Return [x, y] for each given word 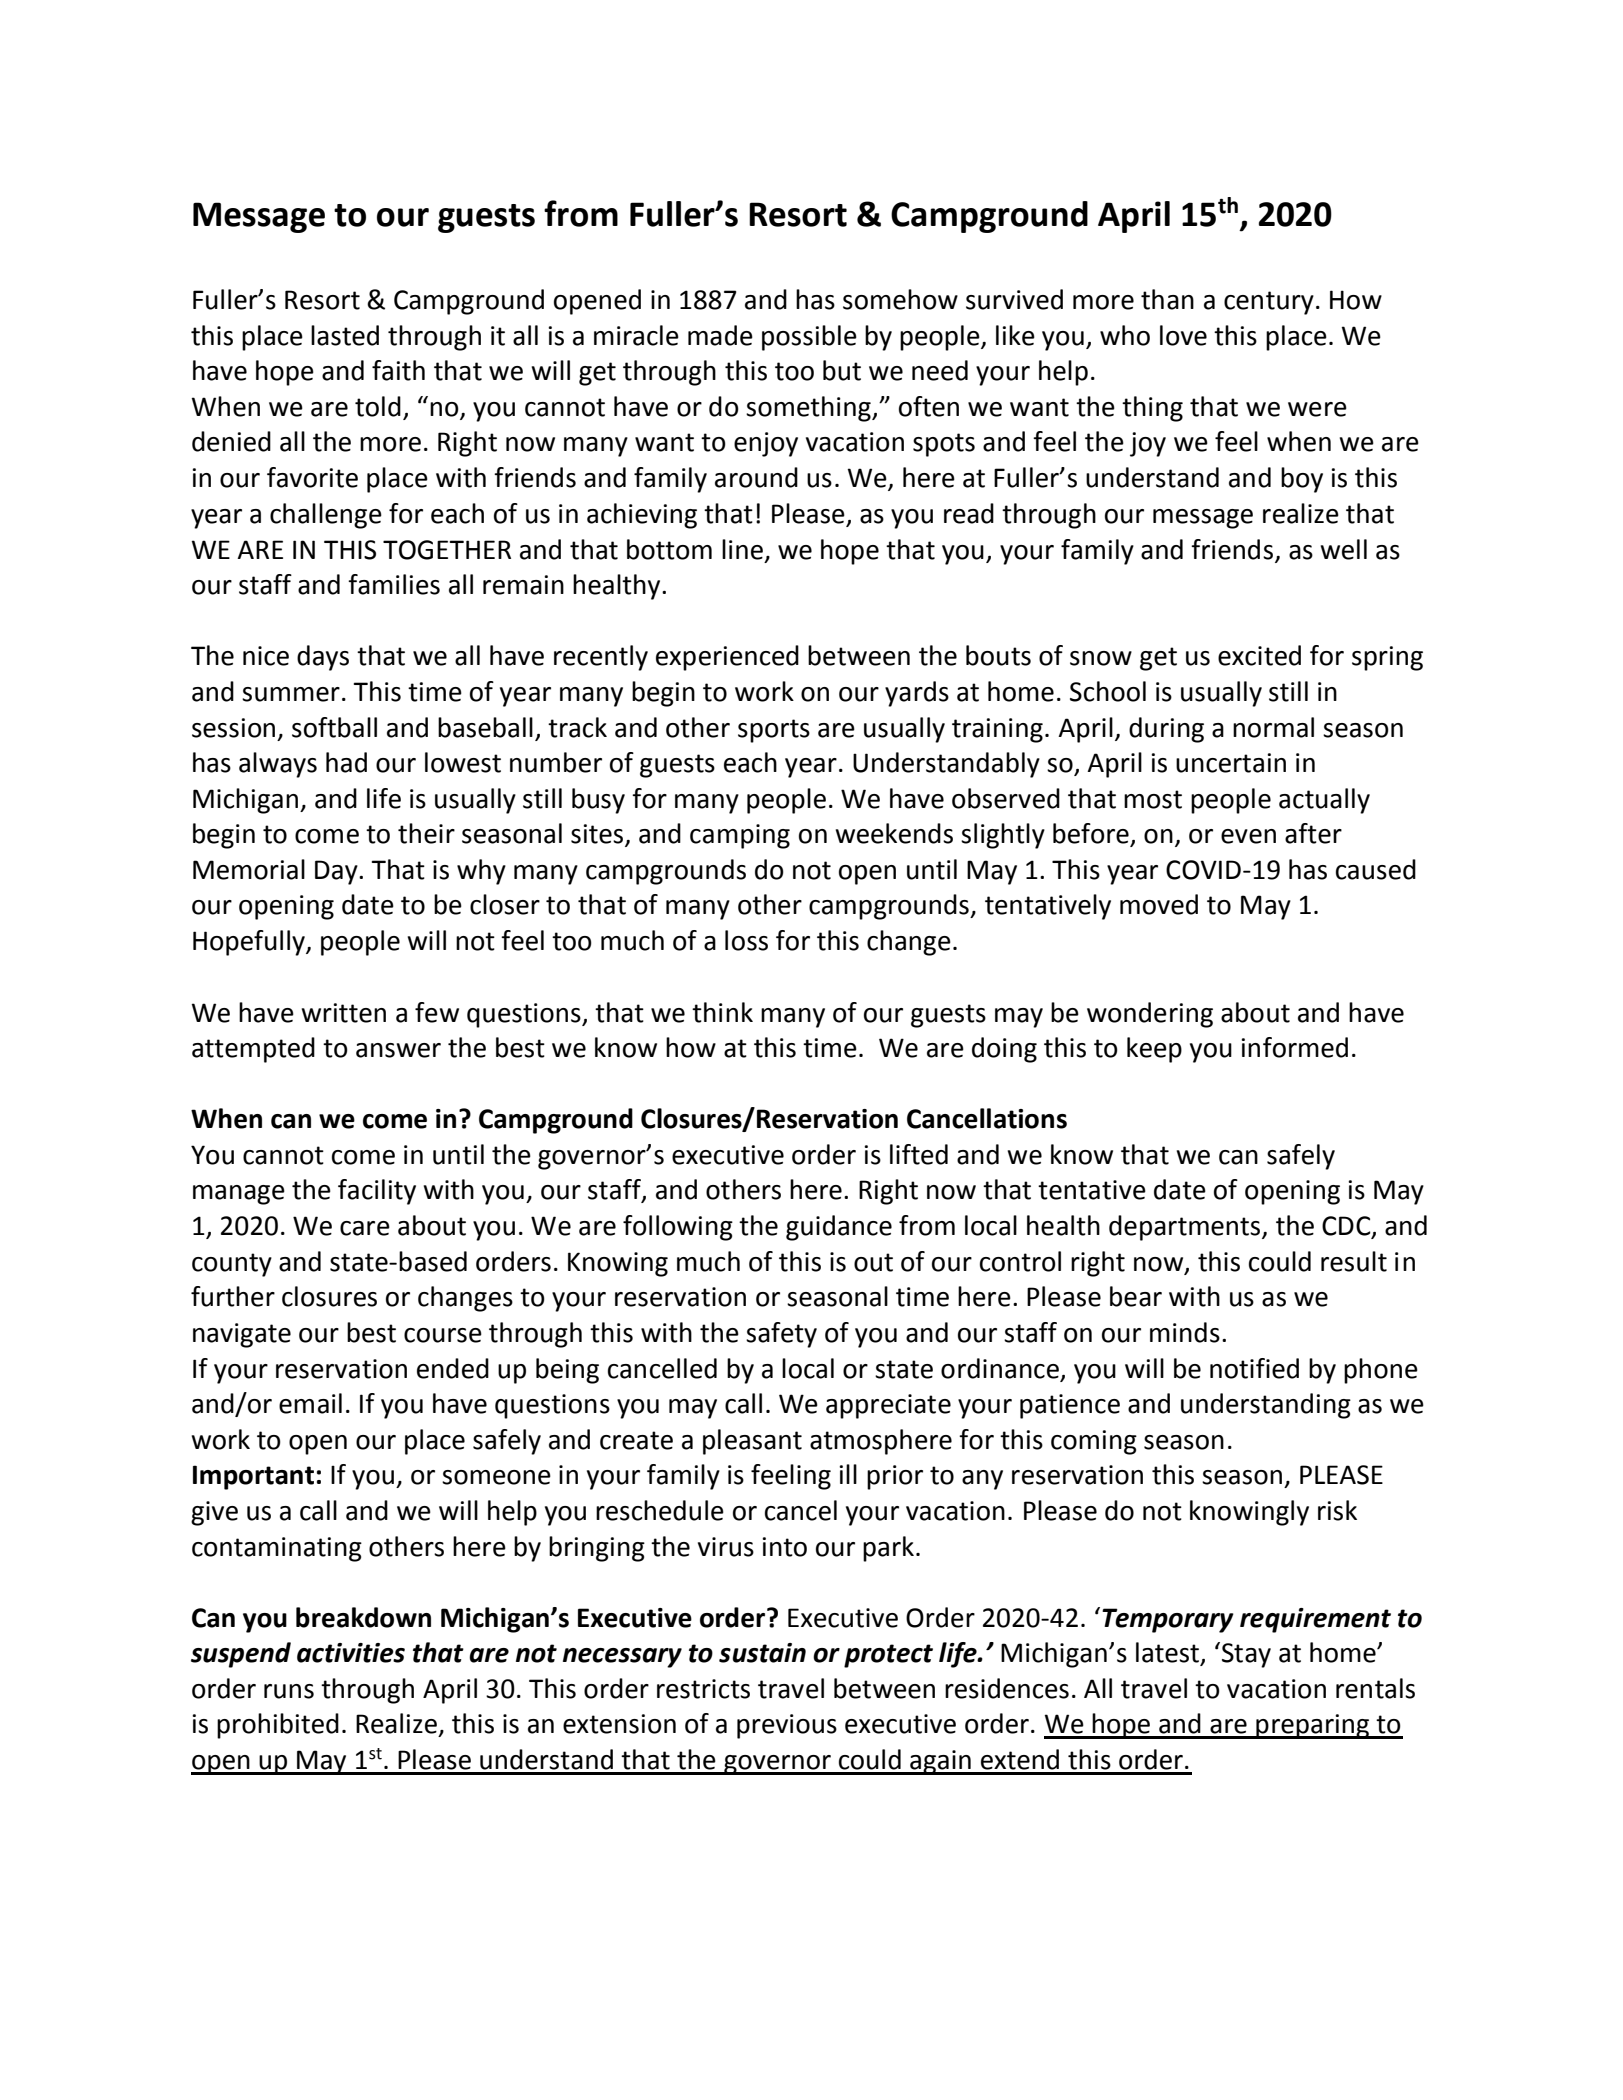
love [1183, 335]
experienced [727, 658]
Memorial [249, 869]
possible [809, 338]
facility [377, 1192]
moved [1159, 904]
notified [1254, 1368]
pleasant [752, 1442]
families [394, 584]
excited [1259, 655]
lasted [345, 335]
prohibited [278, 1726]
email [310, 1403]
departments [1186, 1228]
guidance [839, 1228]
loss [746, 940]
